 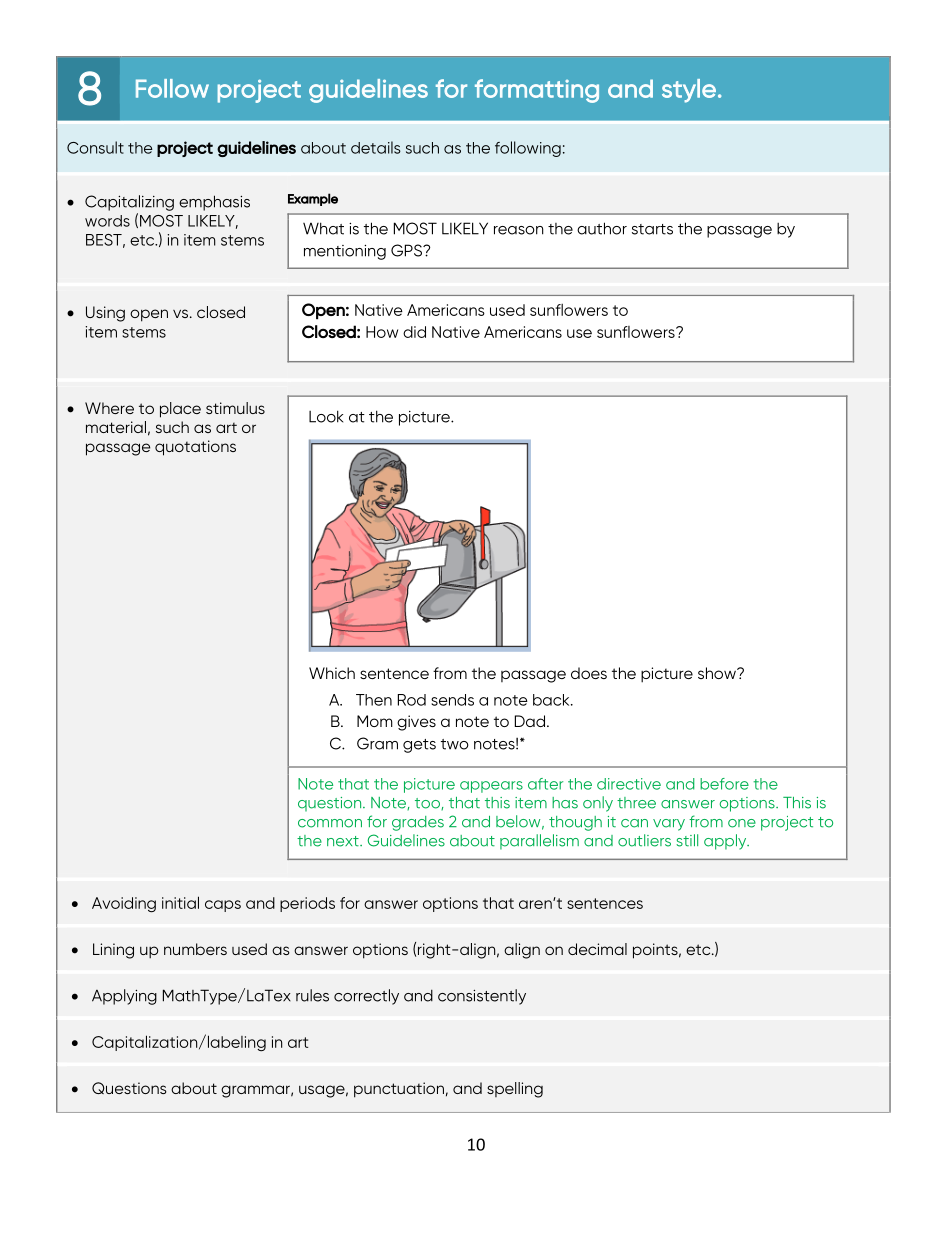 I want to click on quotations, so click(x=195, y=448).
